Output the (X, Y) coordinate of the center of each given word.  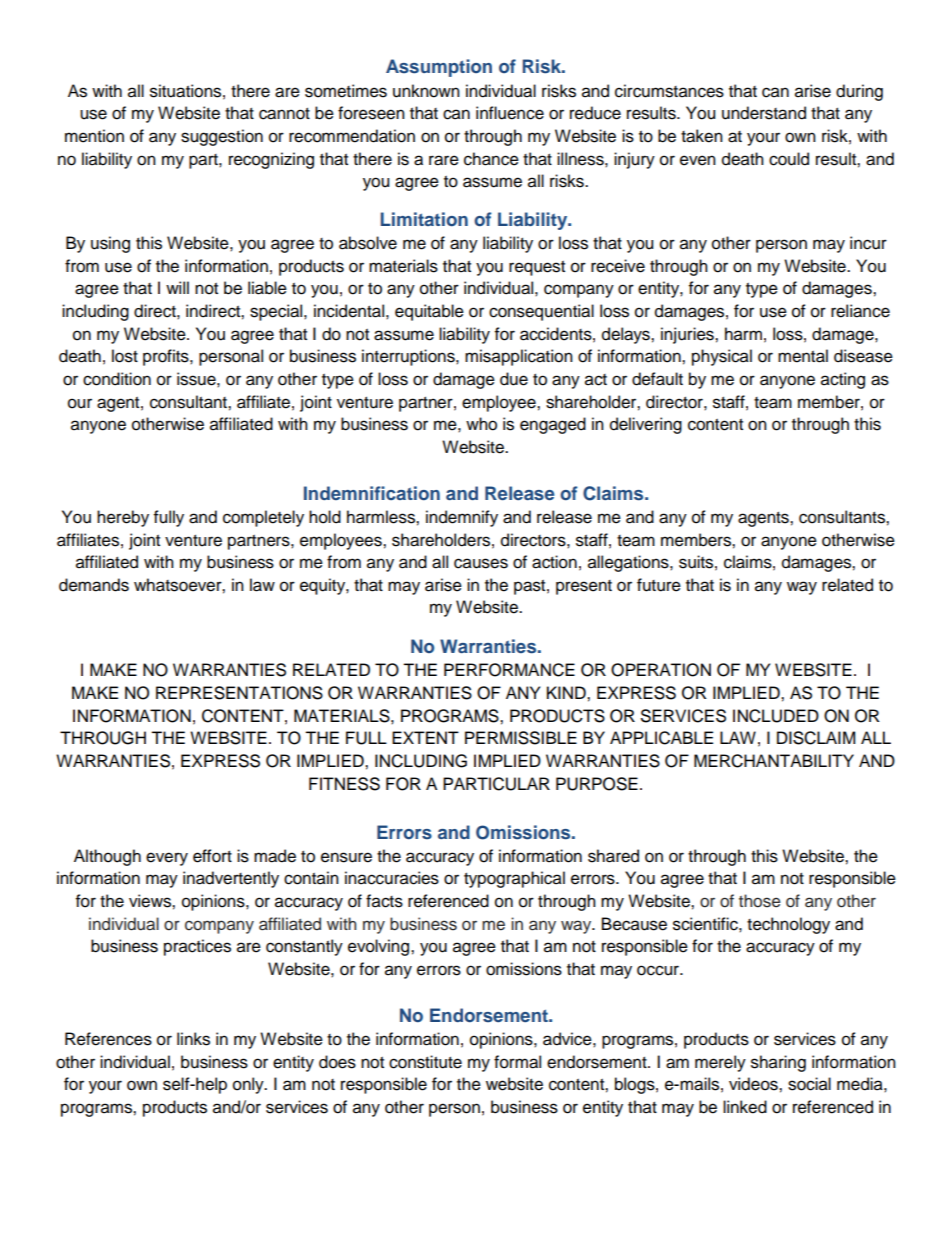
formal (517, 1062)
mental (803, 356)
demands (94, 585)
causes (481, 563)
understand (764, 113)
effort (212, 856)
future (659, 585)
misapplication (519, 357)
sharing (778, 1063)
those (760, 901)
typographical (514, 879)
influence (510, 113)
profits (167, 357)
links (193, 1039)
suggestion (222, 137)
